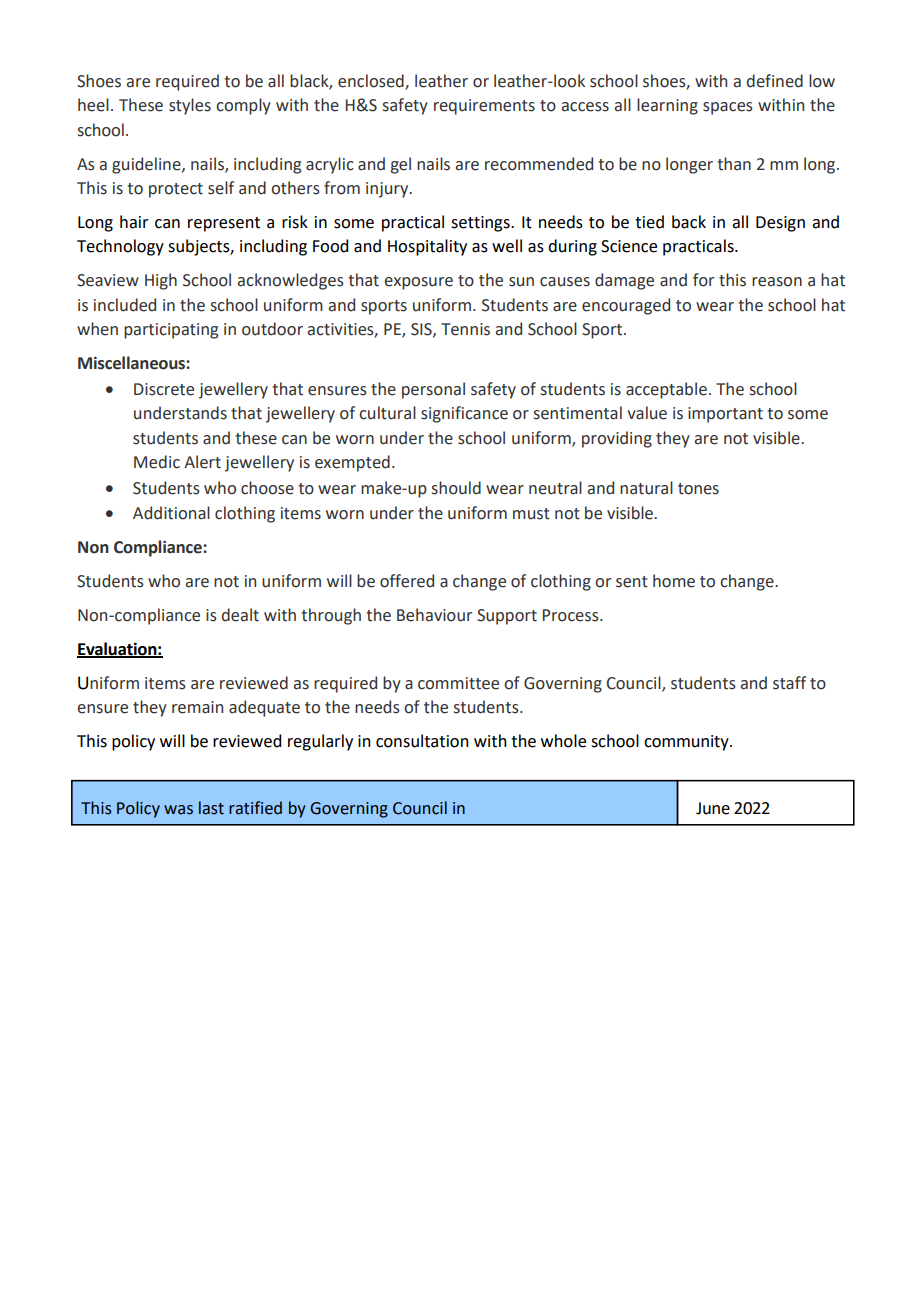 This screenshot has width=924, height=1307. I want to click on spaces, so click(728, 108).
